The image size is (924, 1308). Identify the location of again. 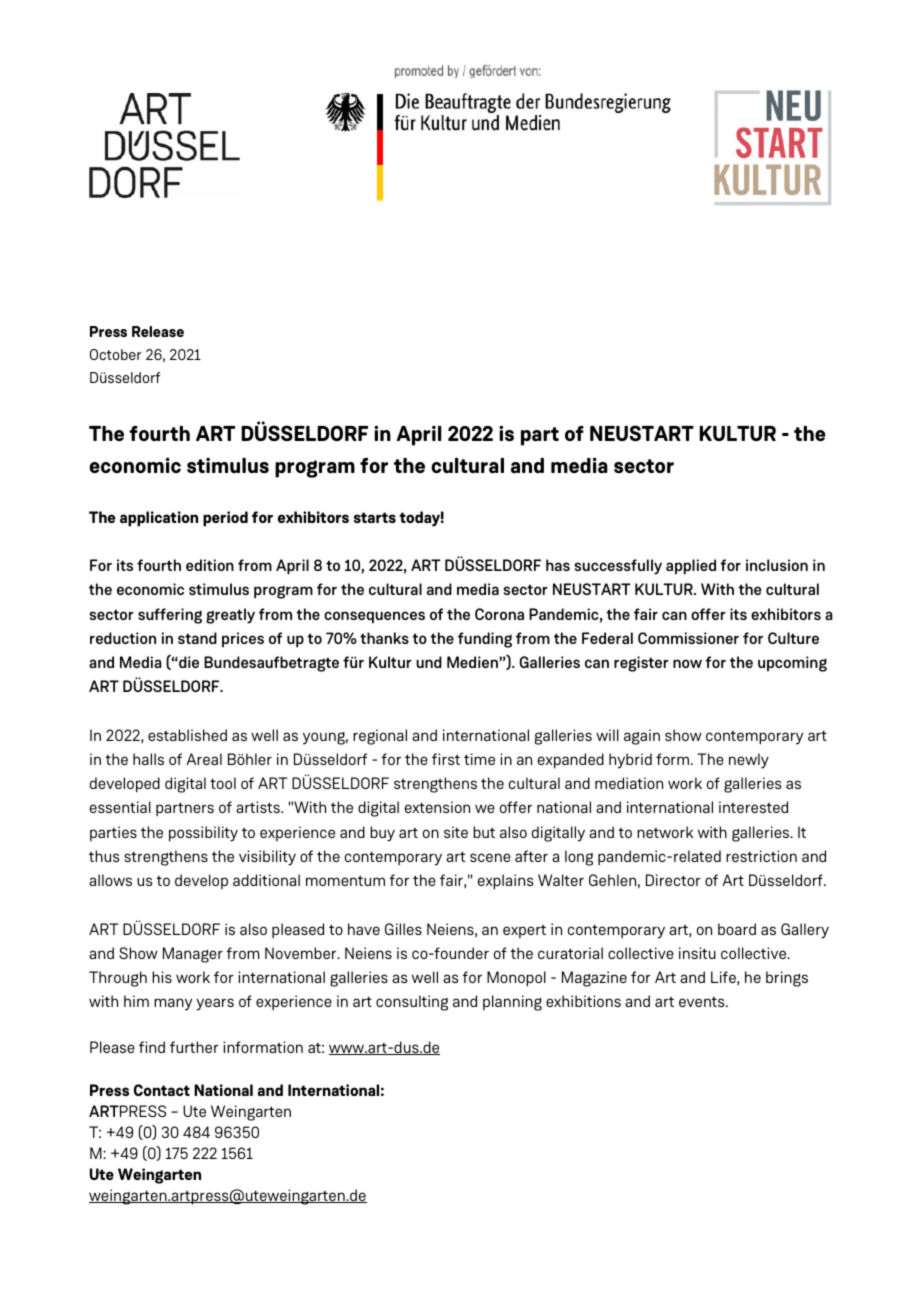
(642, 737).
